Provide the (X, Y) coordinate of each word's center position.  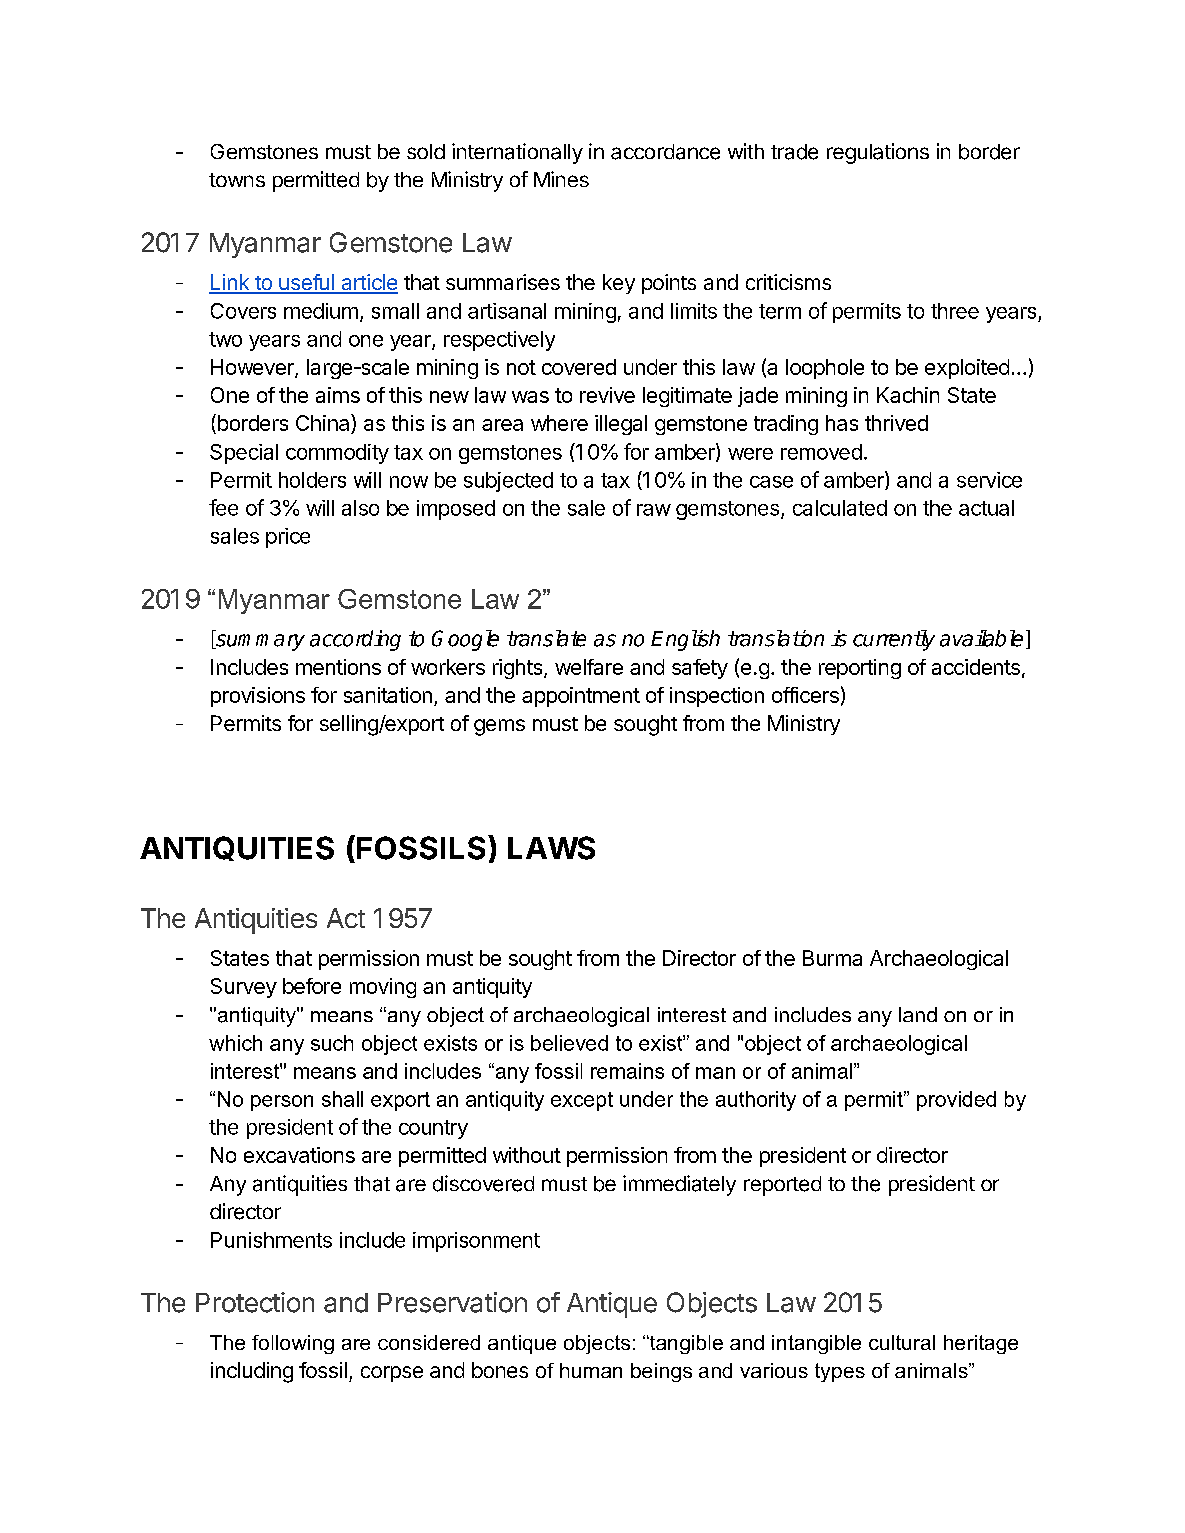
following (293, 1344)
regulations (878, 153)
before (312, 986)
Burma (832, 958)
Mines (561, 179)
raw (654, 510)
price (288, 538)
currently (894, 640)
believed (569, 1043)
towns (237, 180)
